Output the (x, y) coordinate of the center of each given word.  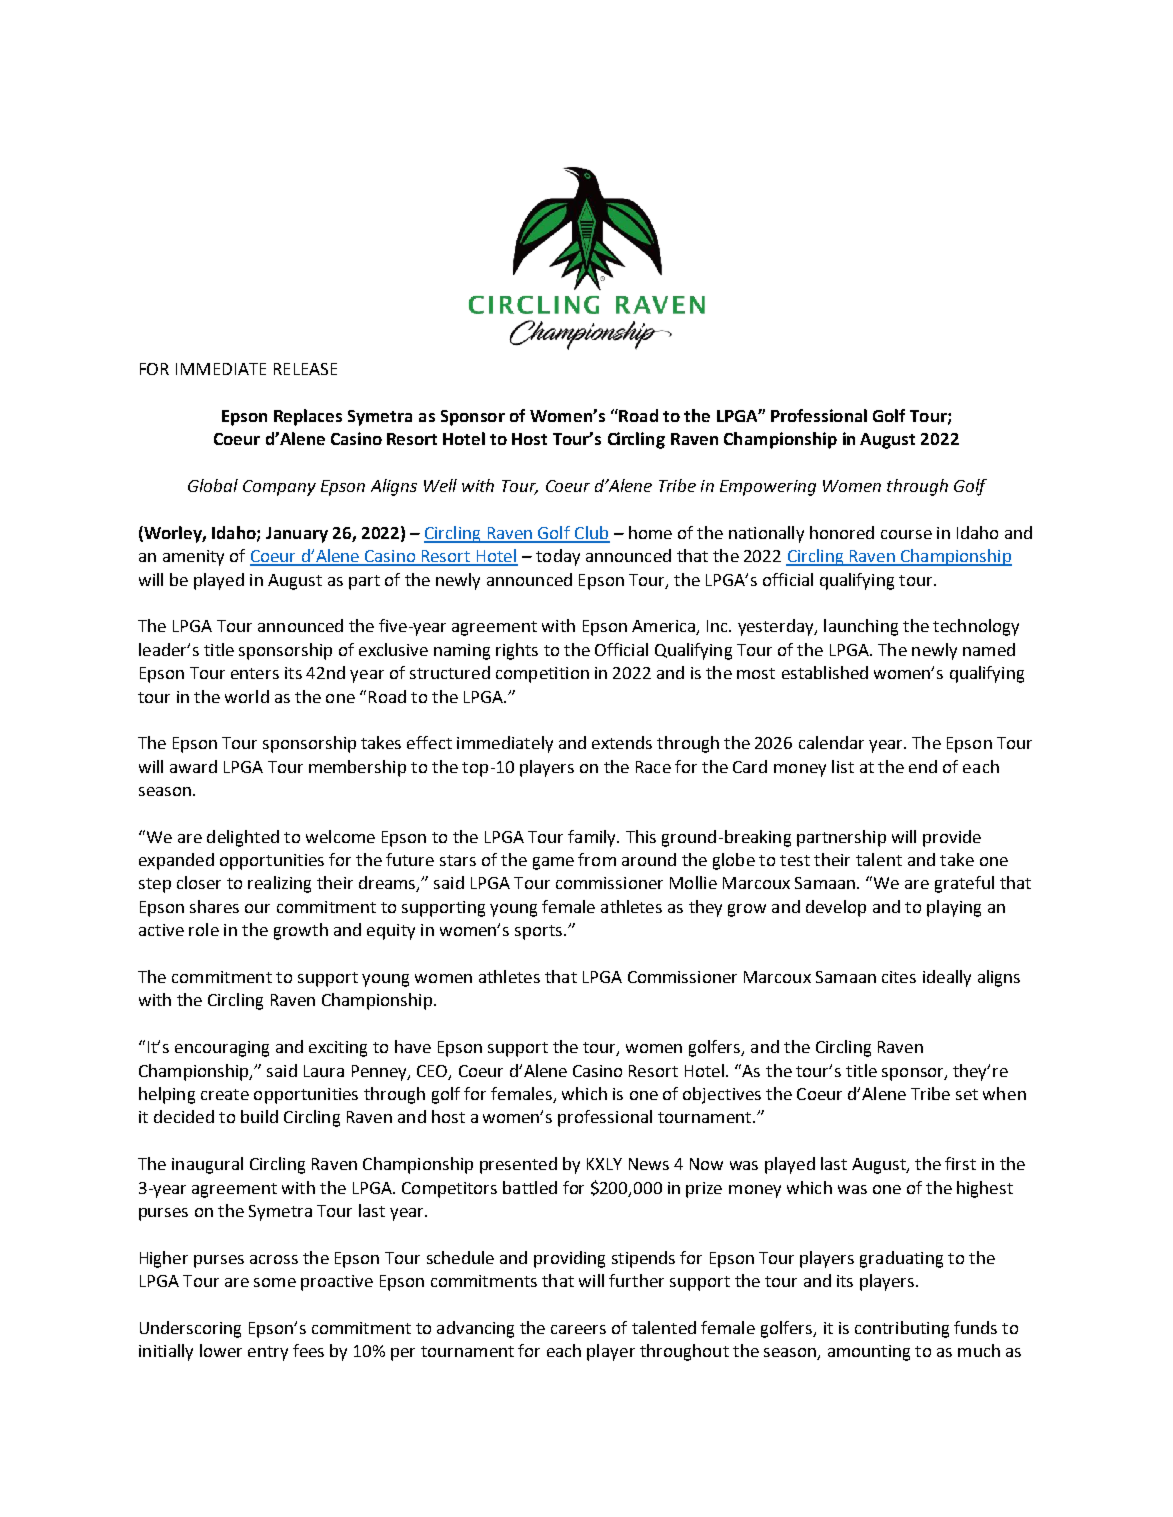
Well (440, 485)
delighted (243, 838)
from (597, 859)
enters (255, 673)
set (967, 1094)
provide (952, 838)
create (225, 1094)
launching (861, 627)
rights (517, 651)
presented (518, 1165)
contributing (902, 1329)
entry (268, 1353)
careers (578, 1329)
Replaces (308, 417)
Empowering (768, 488)
